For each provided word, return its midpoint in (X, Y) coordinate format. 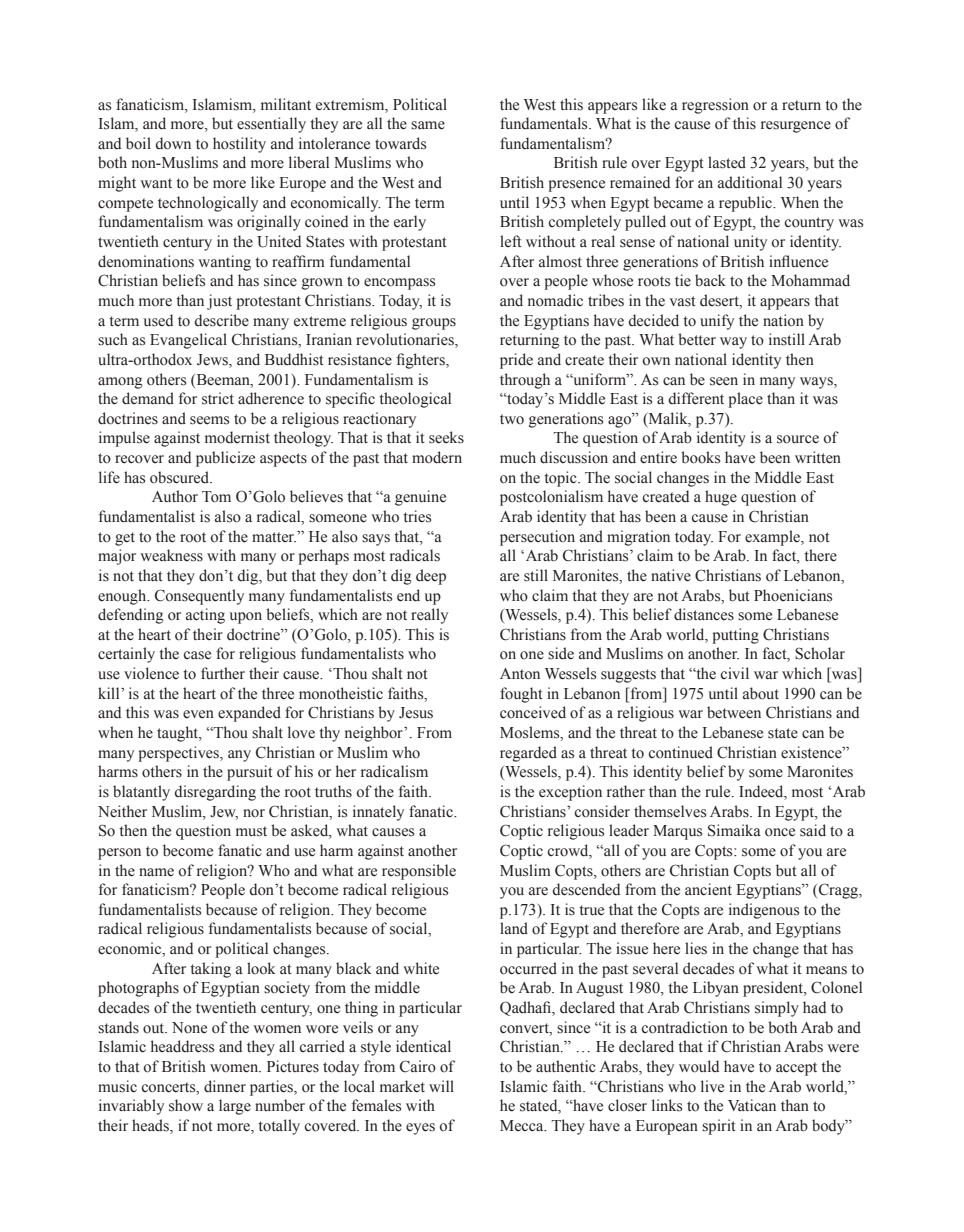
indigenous (764, 911)
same (428, 125)
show (186, 1105)
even (198, 714)
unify (717, 322)
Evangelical (188, 341)
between (734, 712)
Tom (216, 497)
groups (434, 324)
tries (417, 516)
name (156, 872)
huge (721, 498)
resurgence (796, 127)
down (173, 143)
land (514, 928)
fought (521, 695)
